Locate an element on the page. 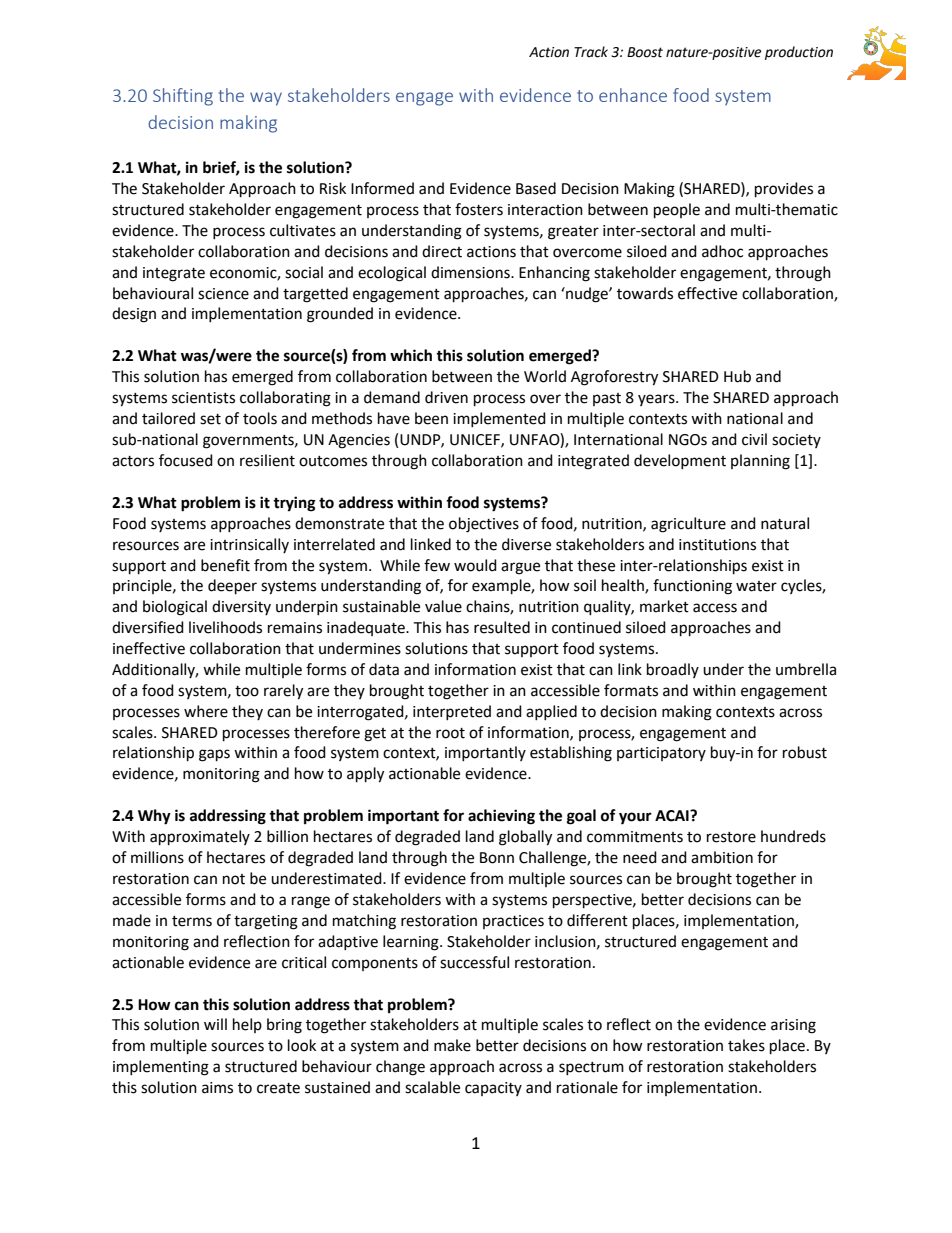  restore is located at coordinates (731, 837).
